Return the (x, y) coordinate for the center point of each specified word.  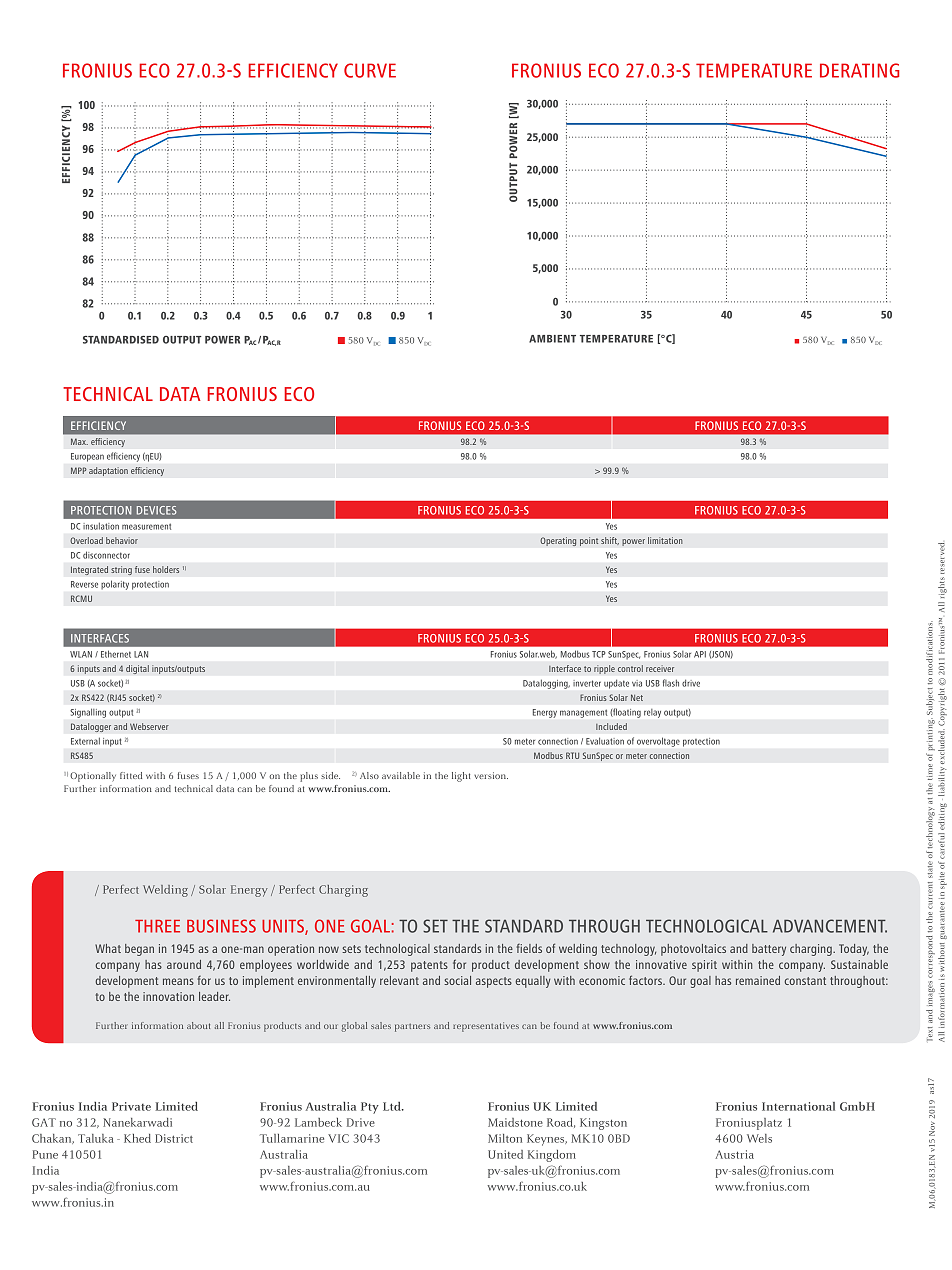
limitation (665, 540)
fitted (131, 775)
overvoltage (658, 742)
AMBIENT (552, 339)
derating (859, 70)
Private (131, 1106)
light (461, 777)
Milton (505, 1138)
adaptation (108, 471)
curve (370, 70)
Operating (558, 541)
